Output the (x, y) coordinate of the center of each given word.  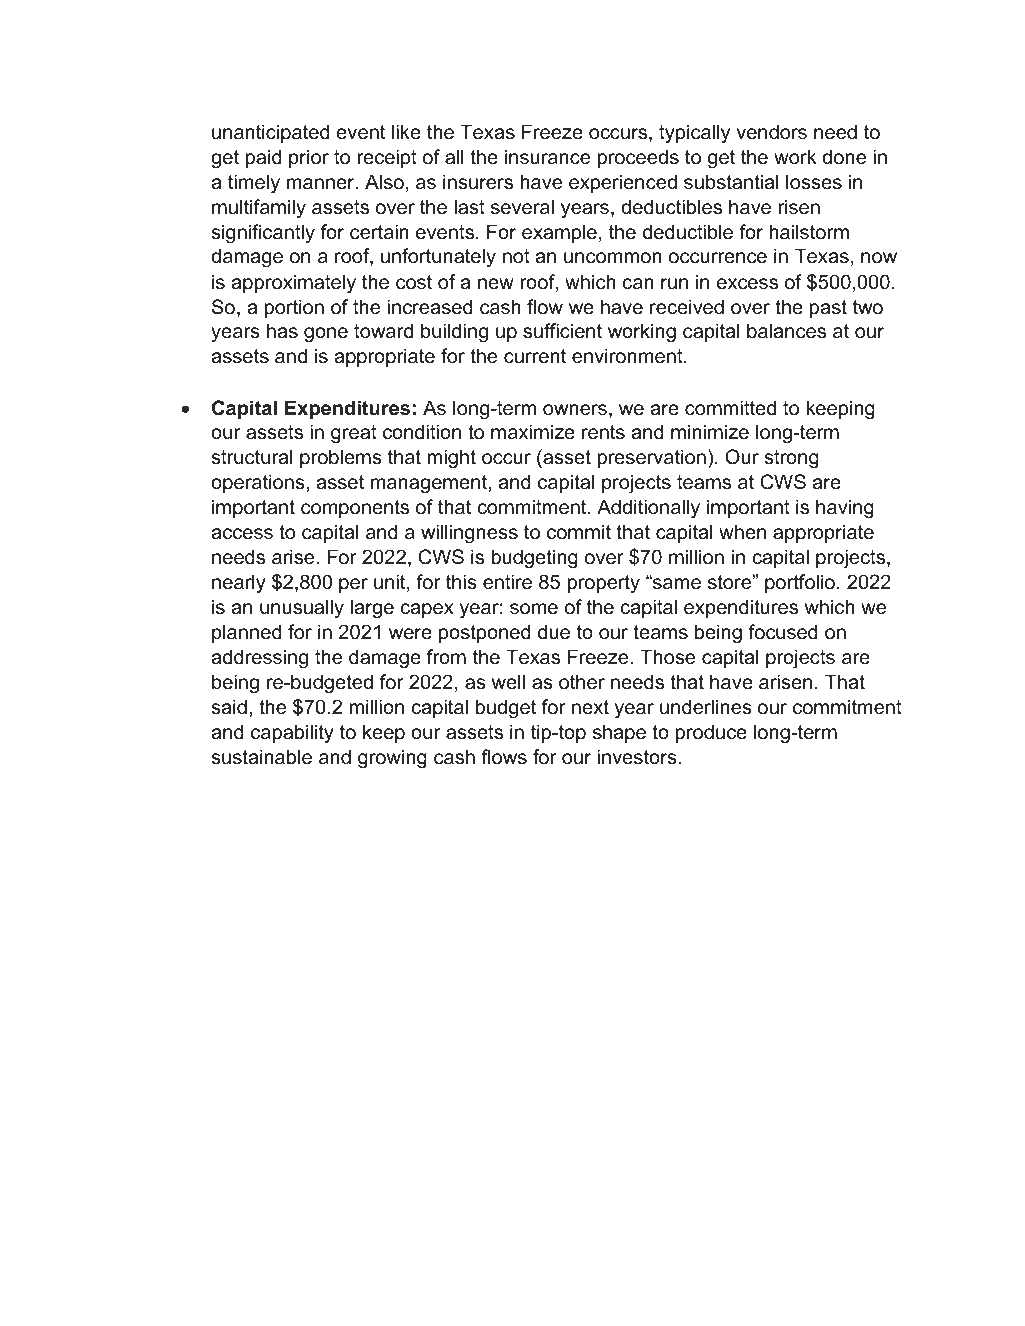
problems (341, 458)
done (844, 157)
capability (292, 733)
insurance (547, 157)
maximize (533, 432)
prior (309, 158)
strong (792, 459)
